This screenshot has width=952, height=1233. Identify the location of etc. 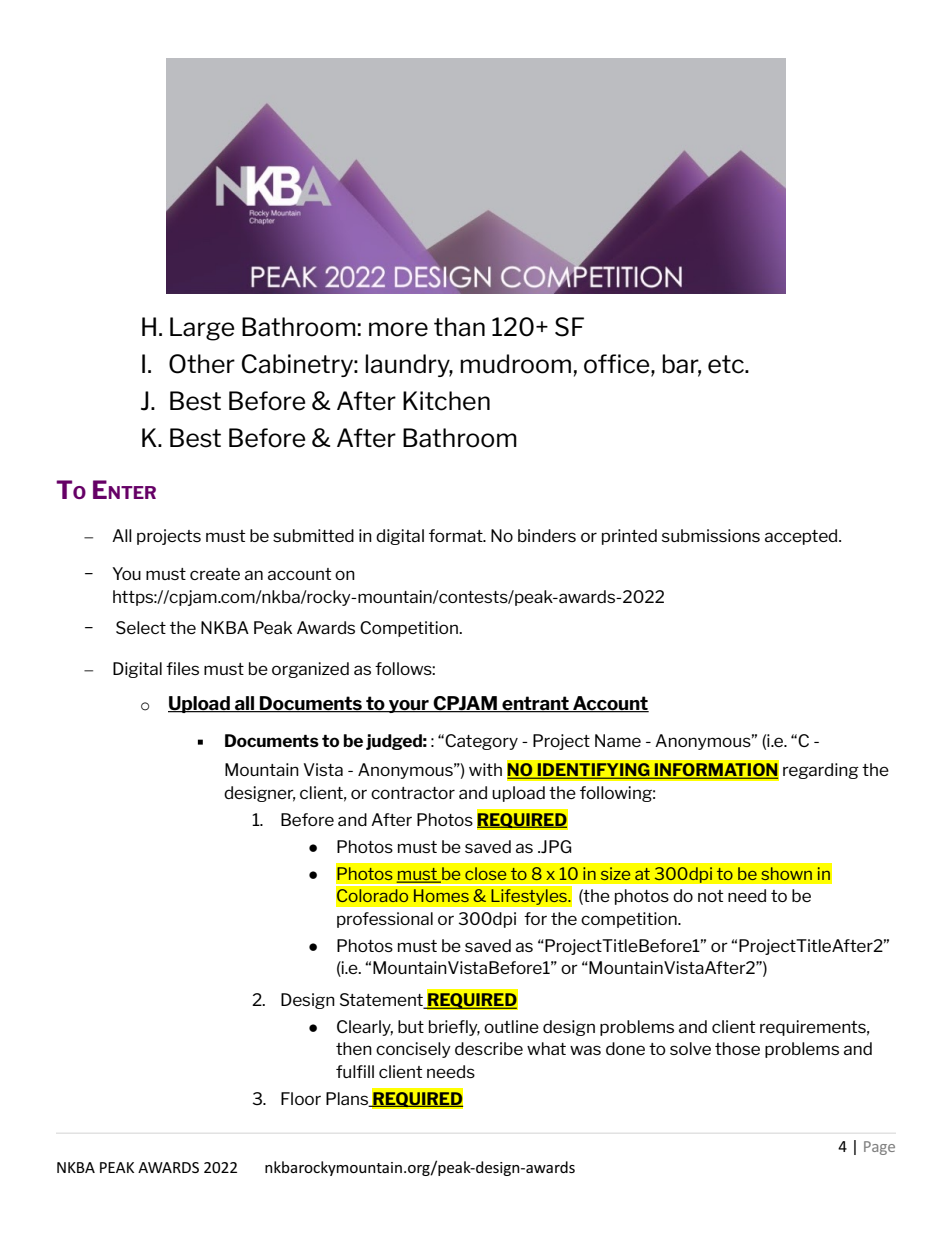
(727, 364).
